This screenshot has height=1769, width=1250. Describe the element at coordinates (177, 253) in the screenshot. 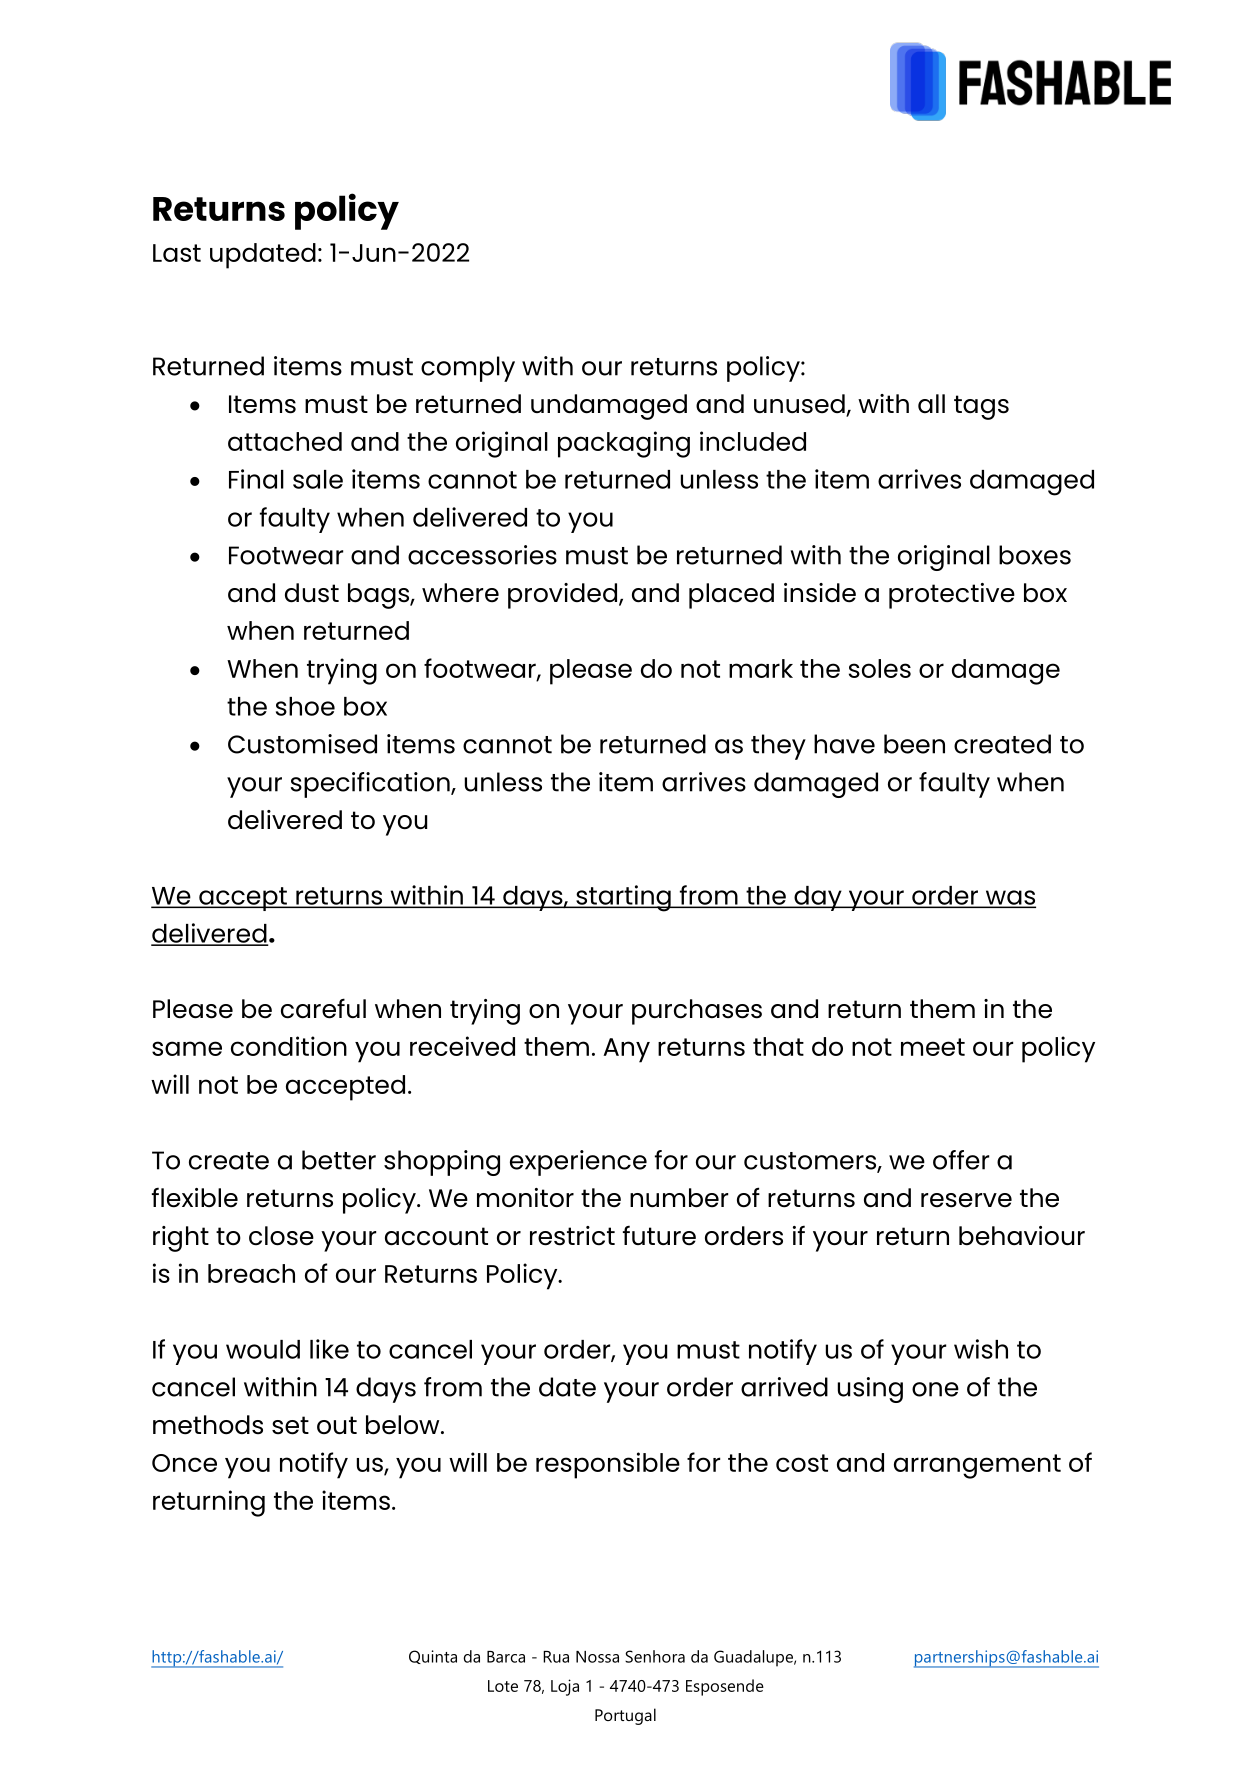

I see `Last` at that location.
